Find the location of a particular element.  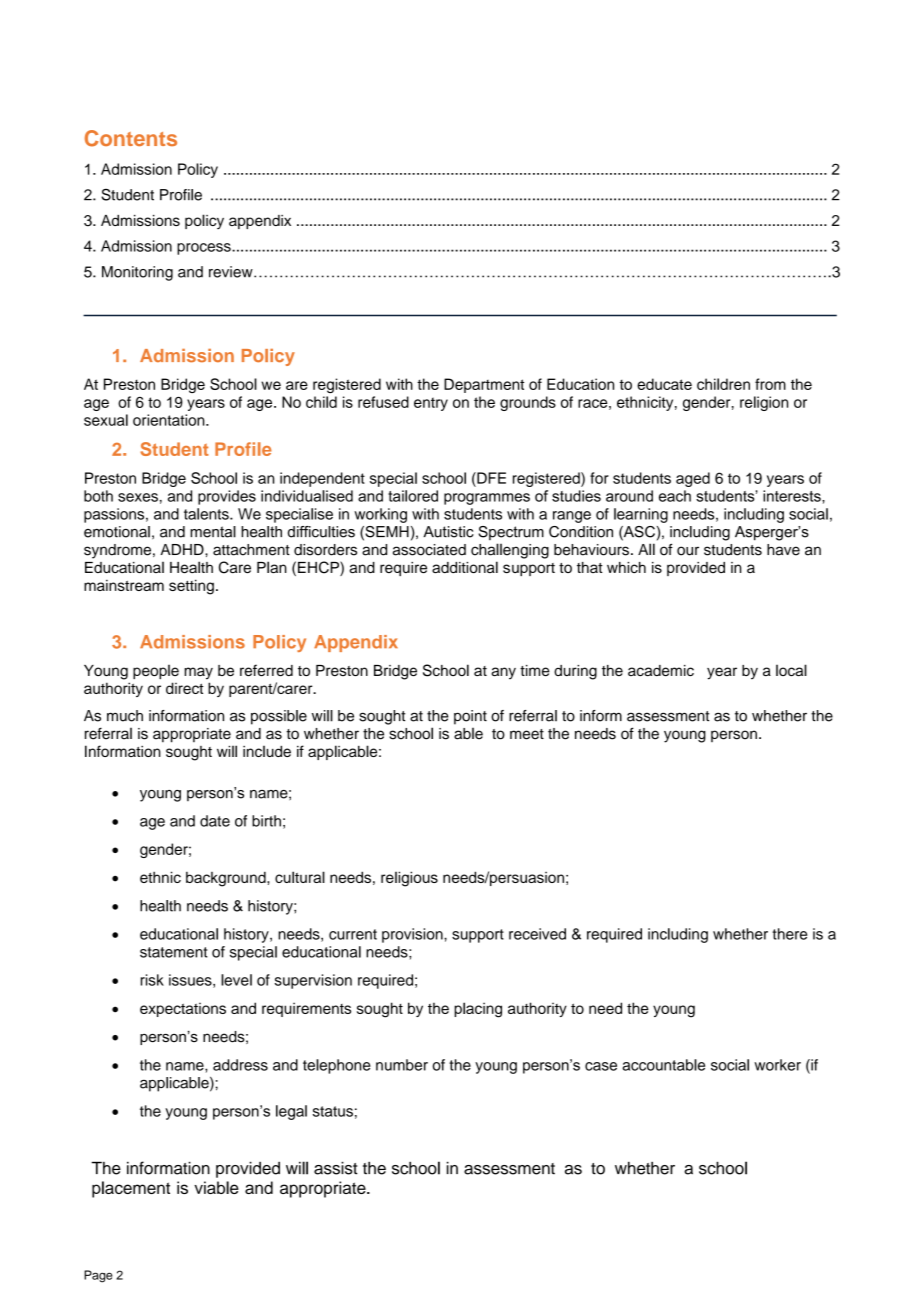

religion is located at coordinates (764, 403).
